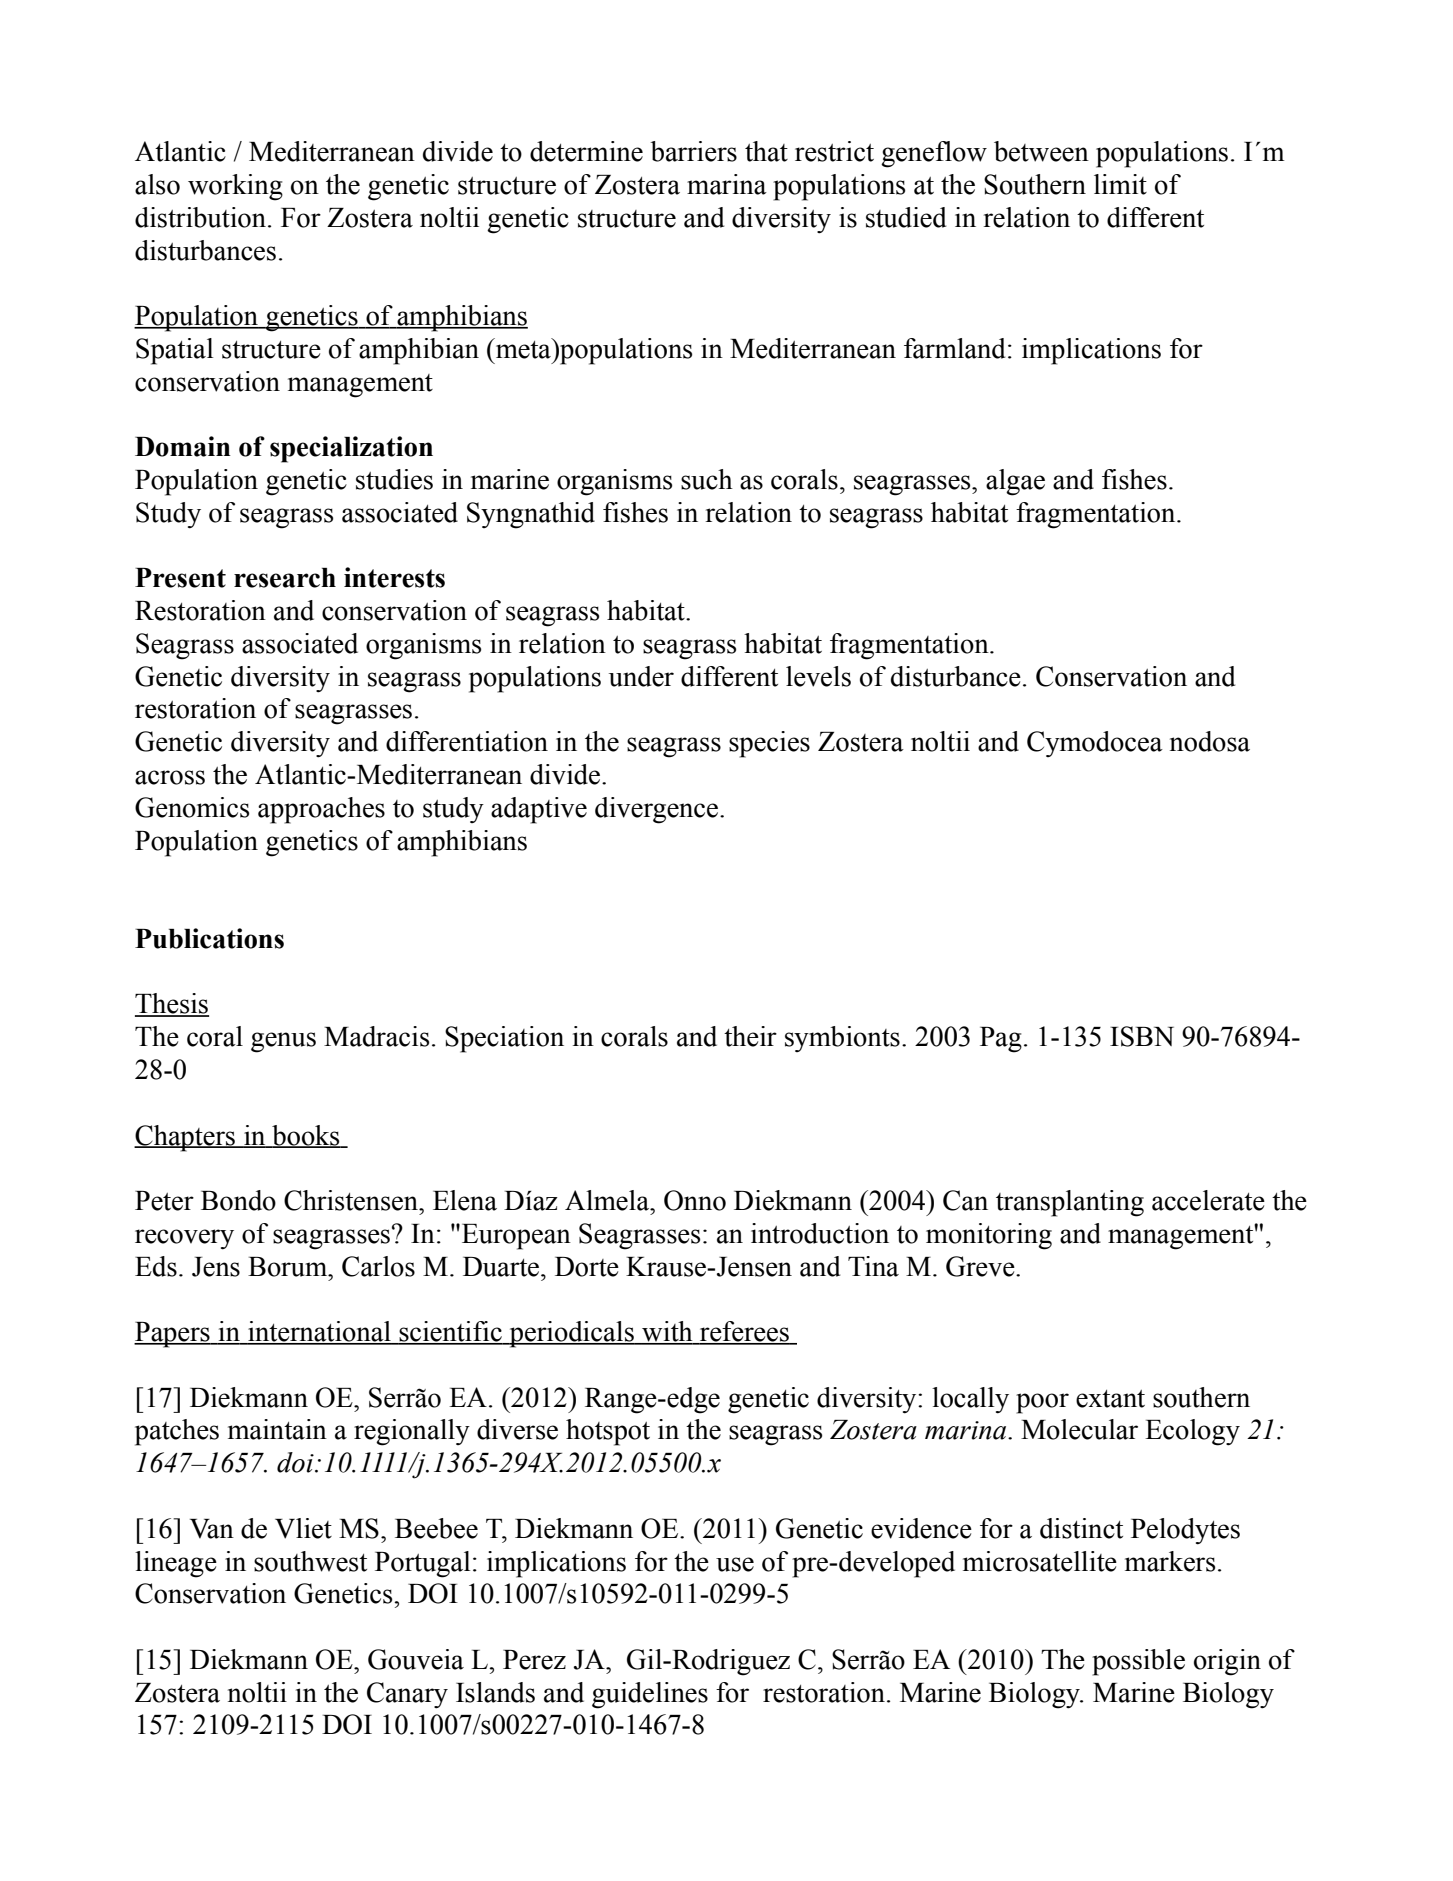 The width and height of the screenshot is (1453, 1881). Describe the element at coordinates (693, 151) in the screenshot. I see `barriers` at that location.
